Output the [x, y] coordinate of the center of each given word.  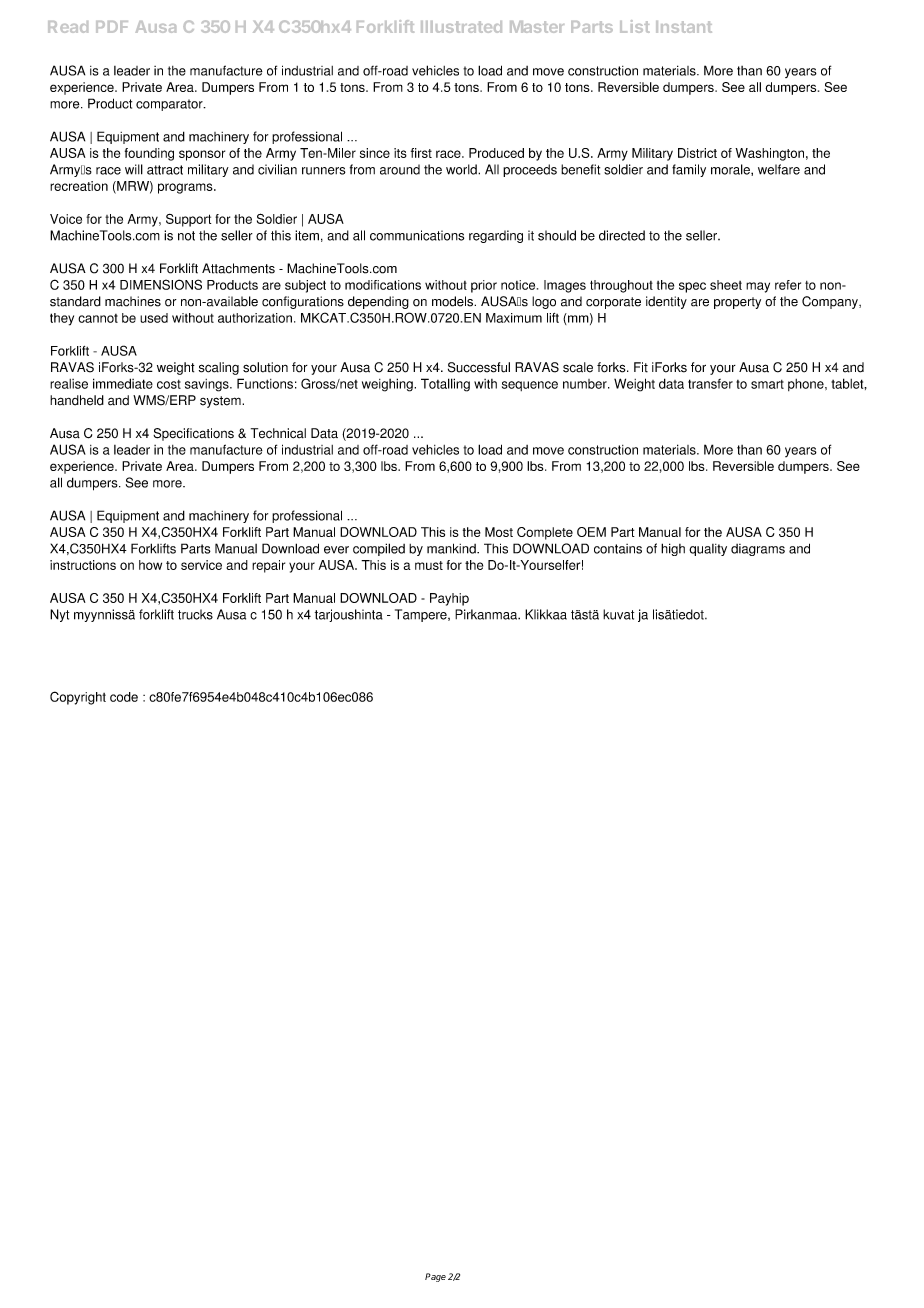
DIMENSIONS [161, 284]
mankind [452, 548]
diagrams [758, 550]
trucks [195, 614]
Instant [684, 27]
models [453, 301]
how [150, 565]
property [737, 303]
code [124, 697]
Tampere [422, 615]
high [673, 549]
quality [708, 550]
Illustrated [461, 27]
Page [435, 1277]
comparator [170, 105]
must [429, 565]
